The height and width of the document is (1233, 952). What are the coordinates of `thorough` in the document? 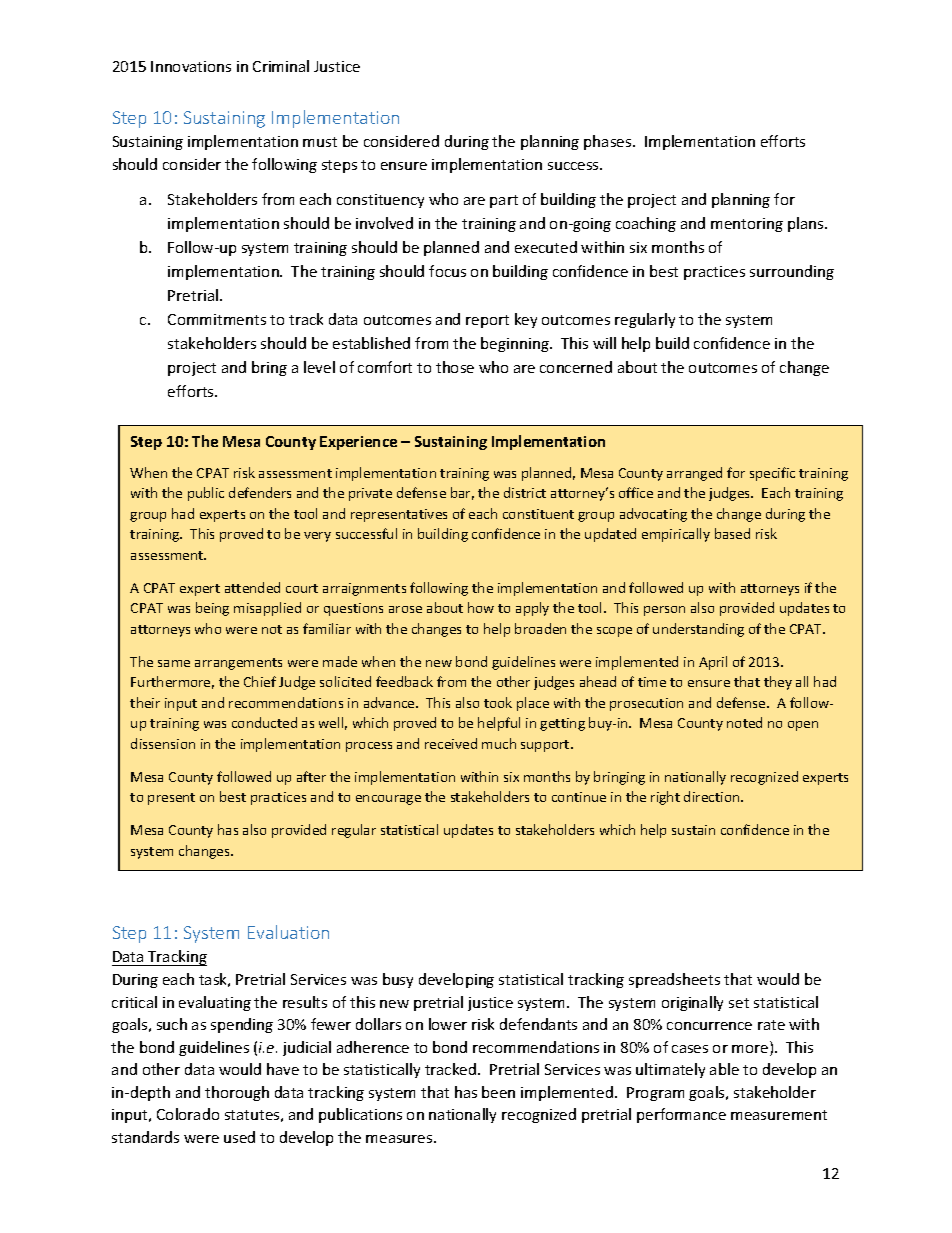 It's located at (237, 1093).
